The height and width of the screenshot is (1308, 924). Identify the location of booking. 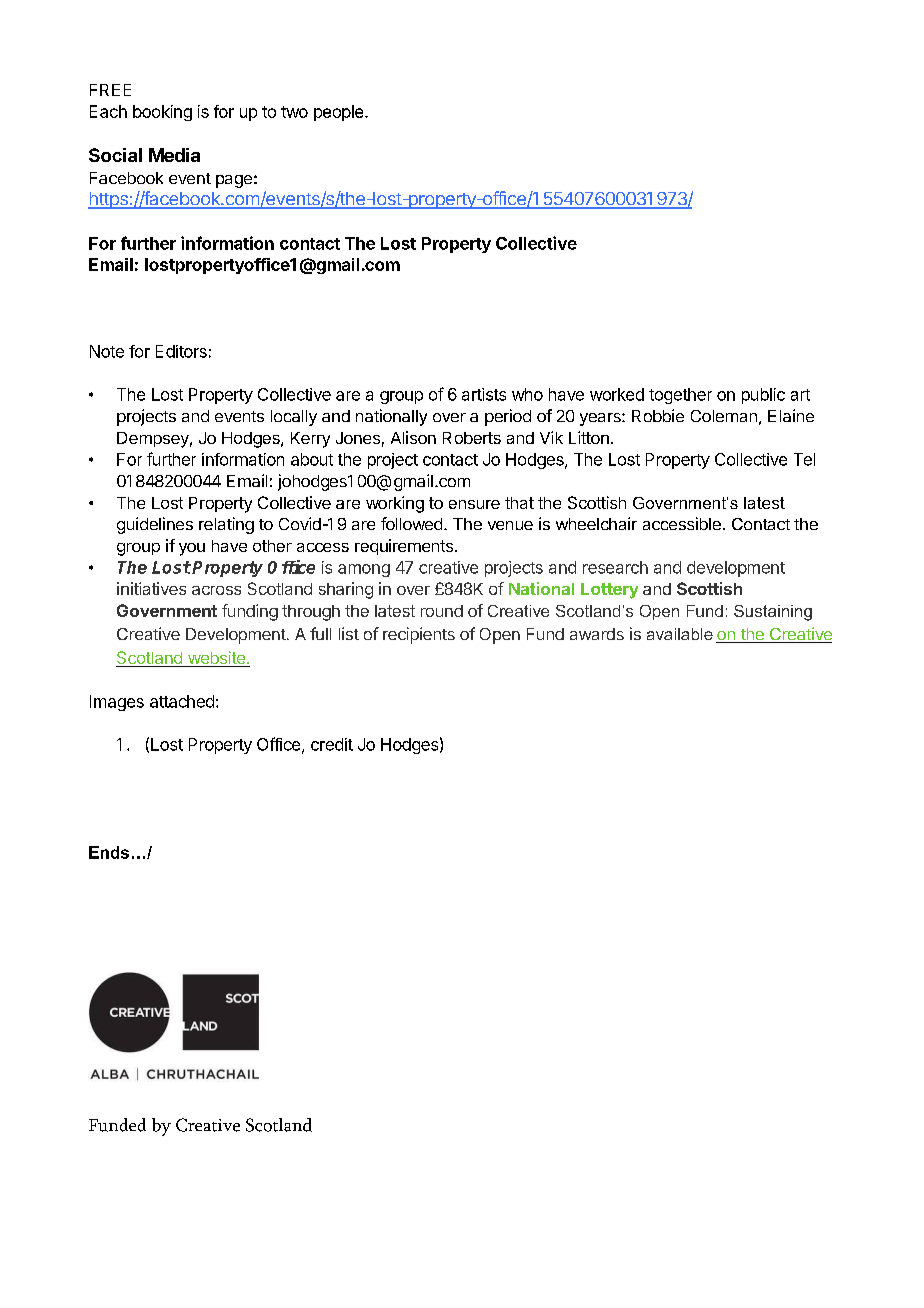
(162, 113).
